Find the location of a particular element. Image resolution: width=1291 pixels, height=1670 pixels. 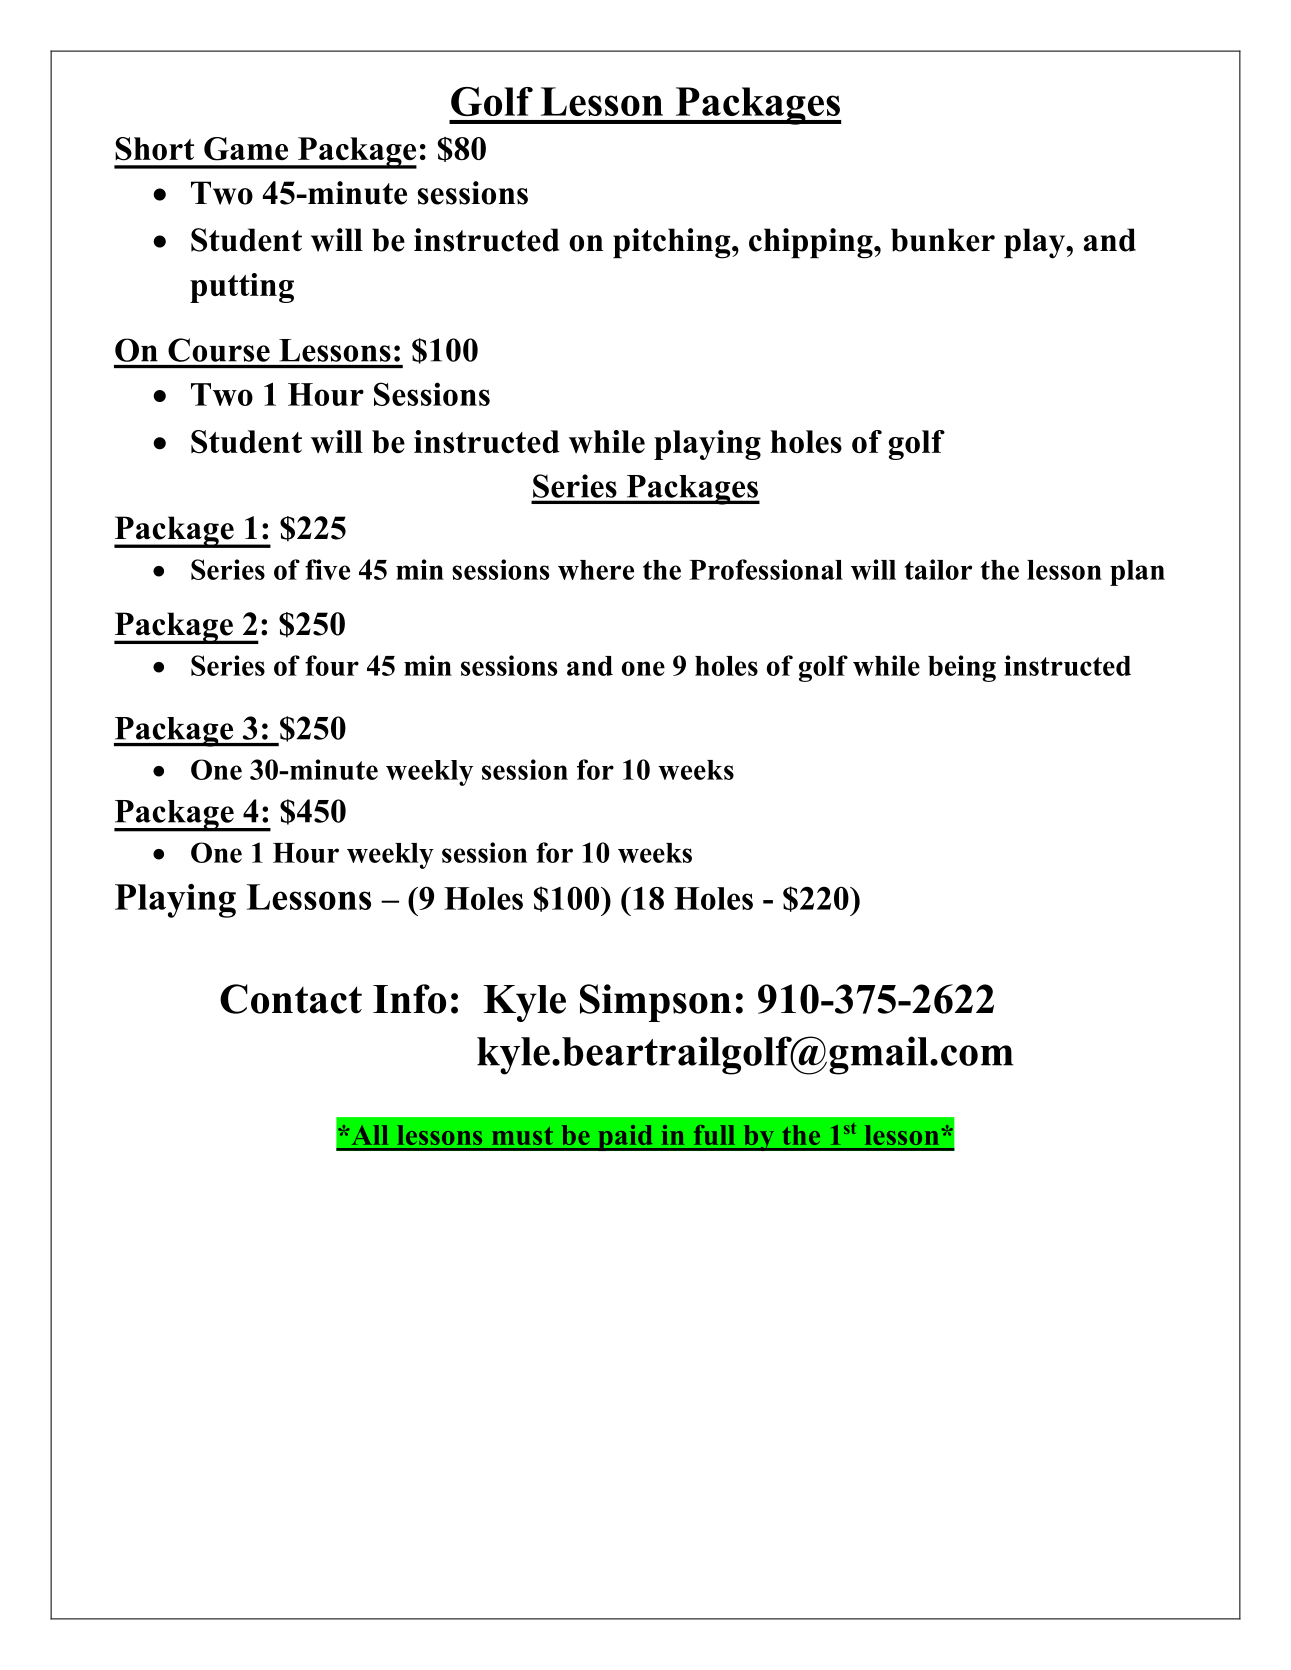

Simpson is located at coordinates (655, 1003).
